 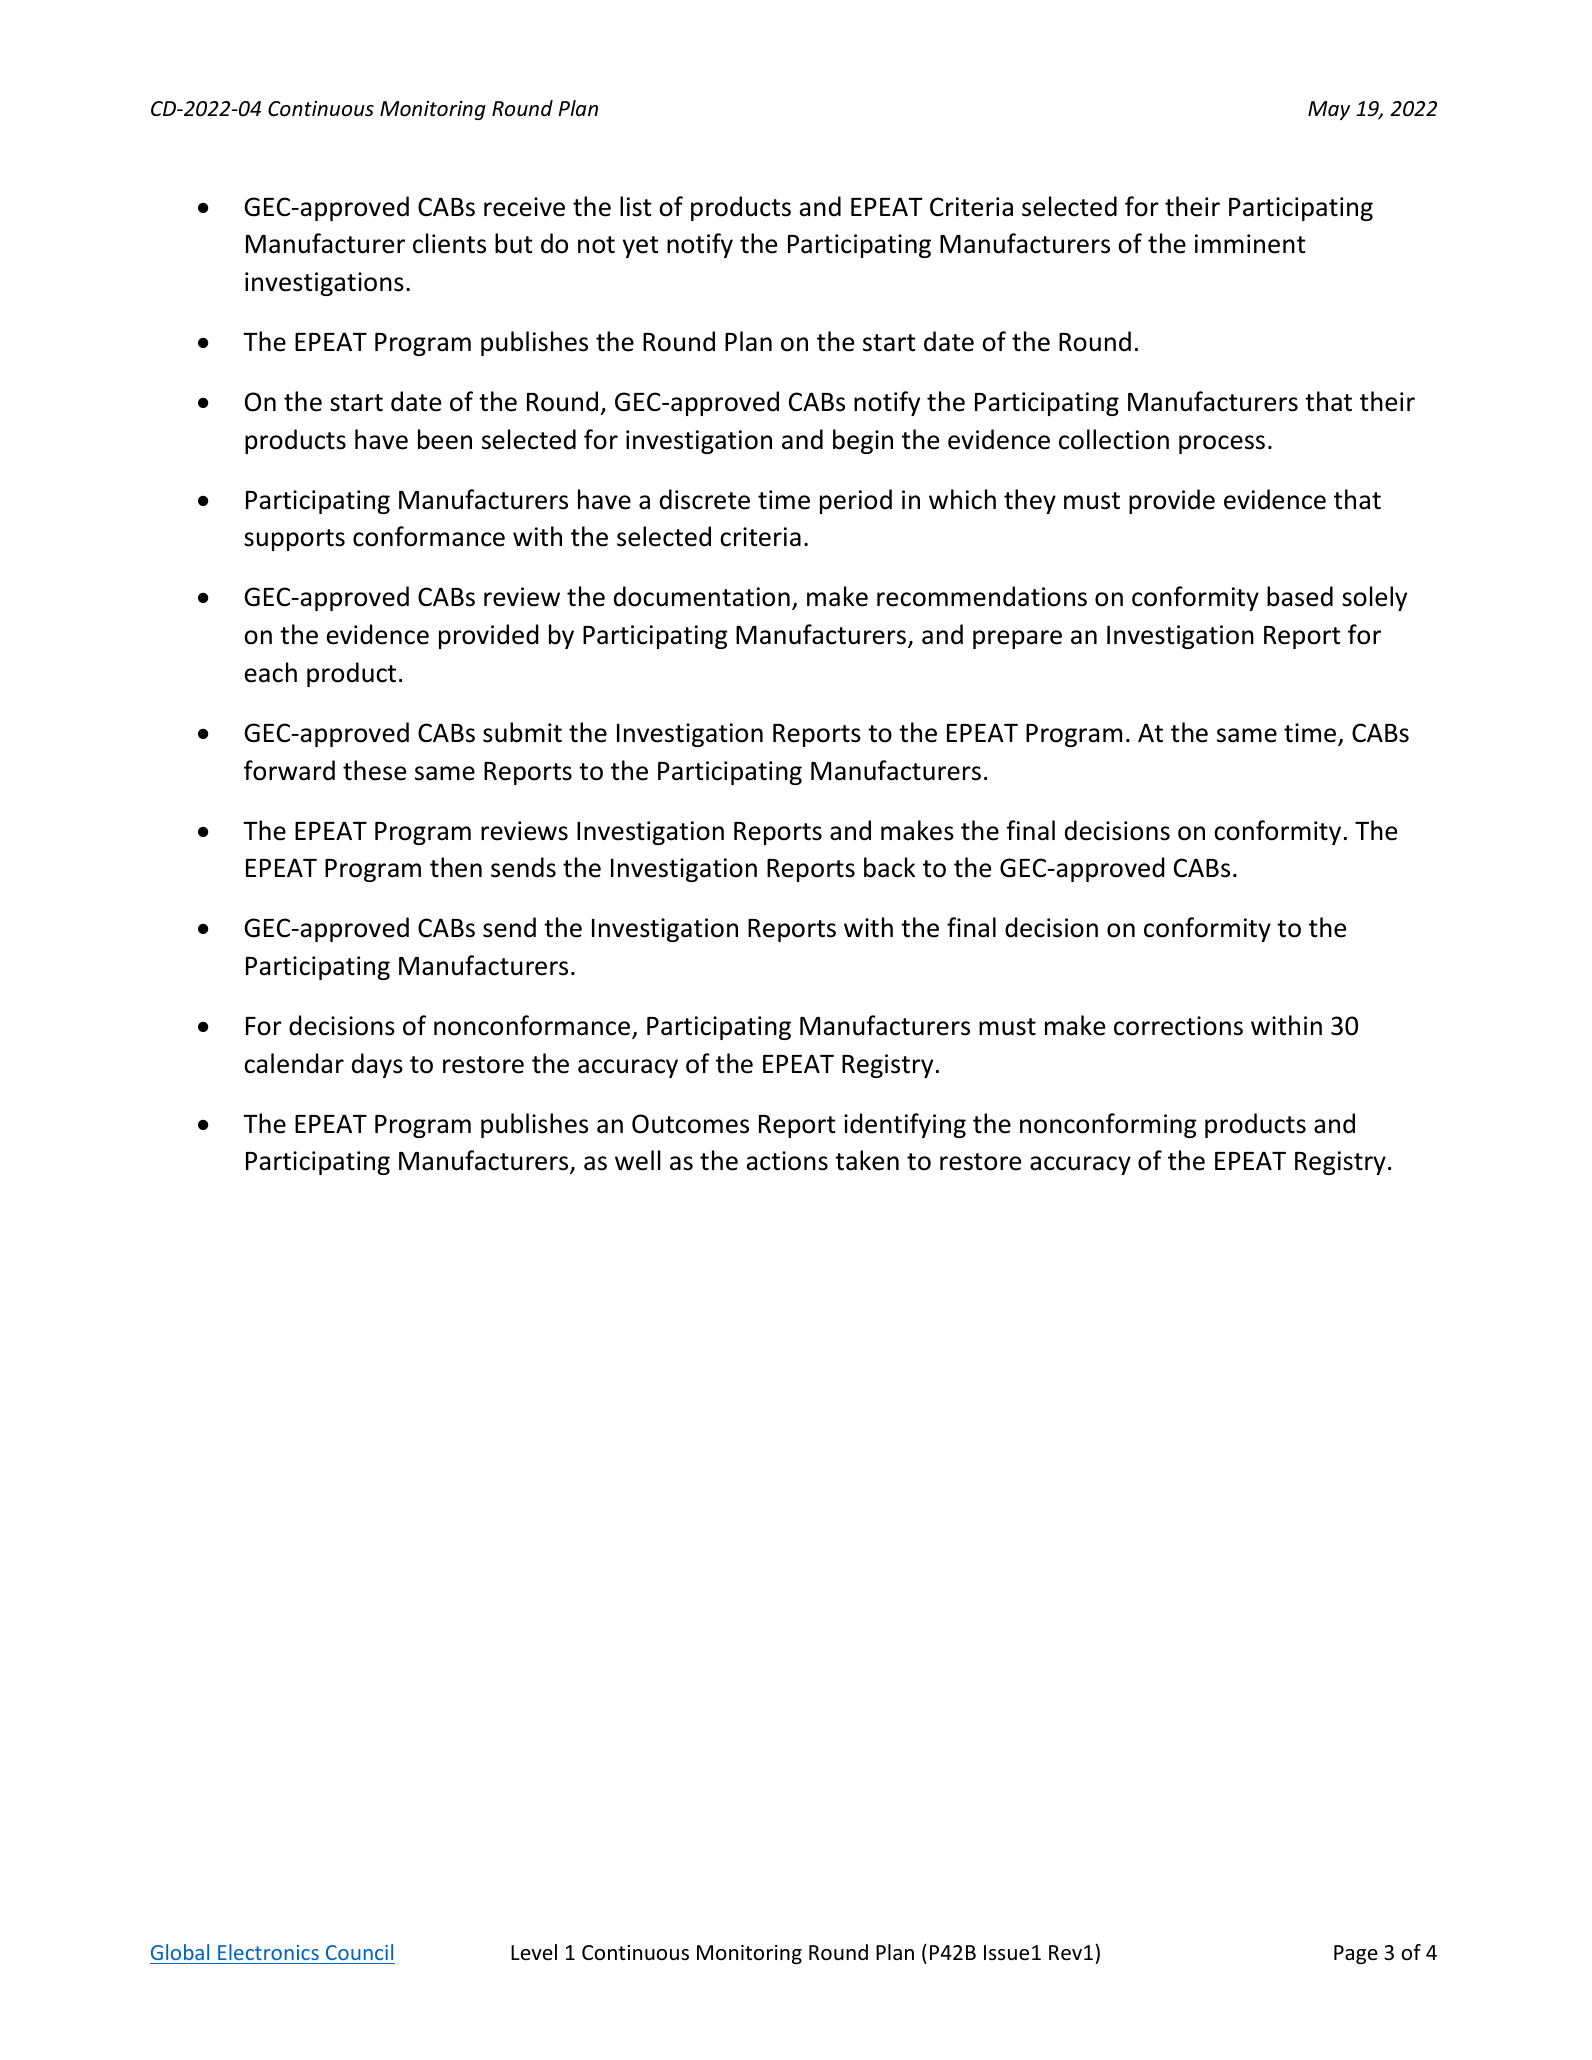 What do you see at coordinates (268, 1952) in the image?
I see `Electronics` at bounding box center [268, 1952].
